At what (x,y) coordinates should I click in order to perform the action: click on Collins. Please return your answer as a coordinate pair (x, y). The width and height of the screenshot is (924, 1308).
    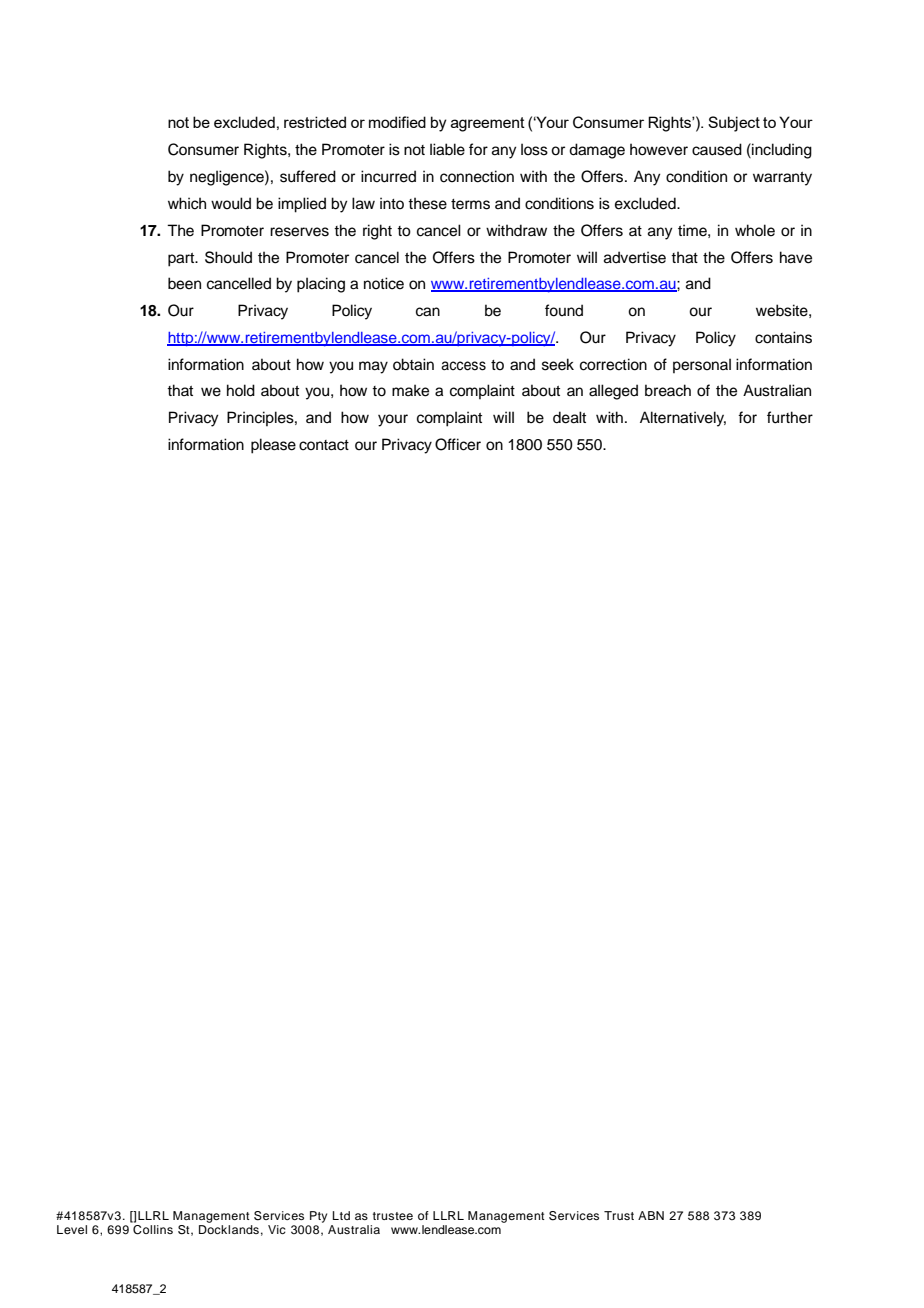
    Looking at the image, I should click on (153, 1230).
